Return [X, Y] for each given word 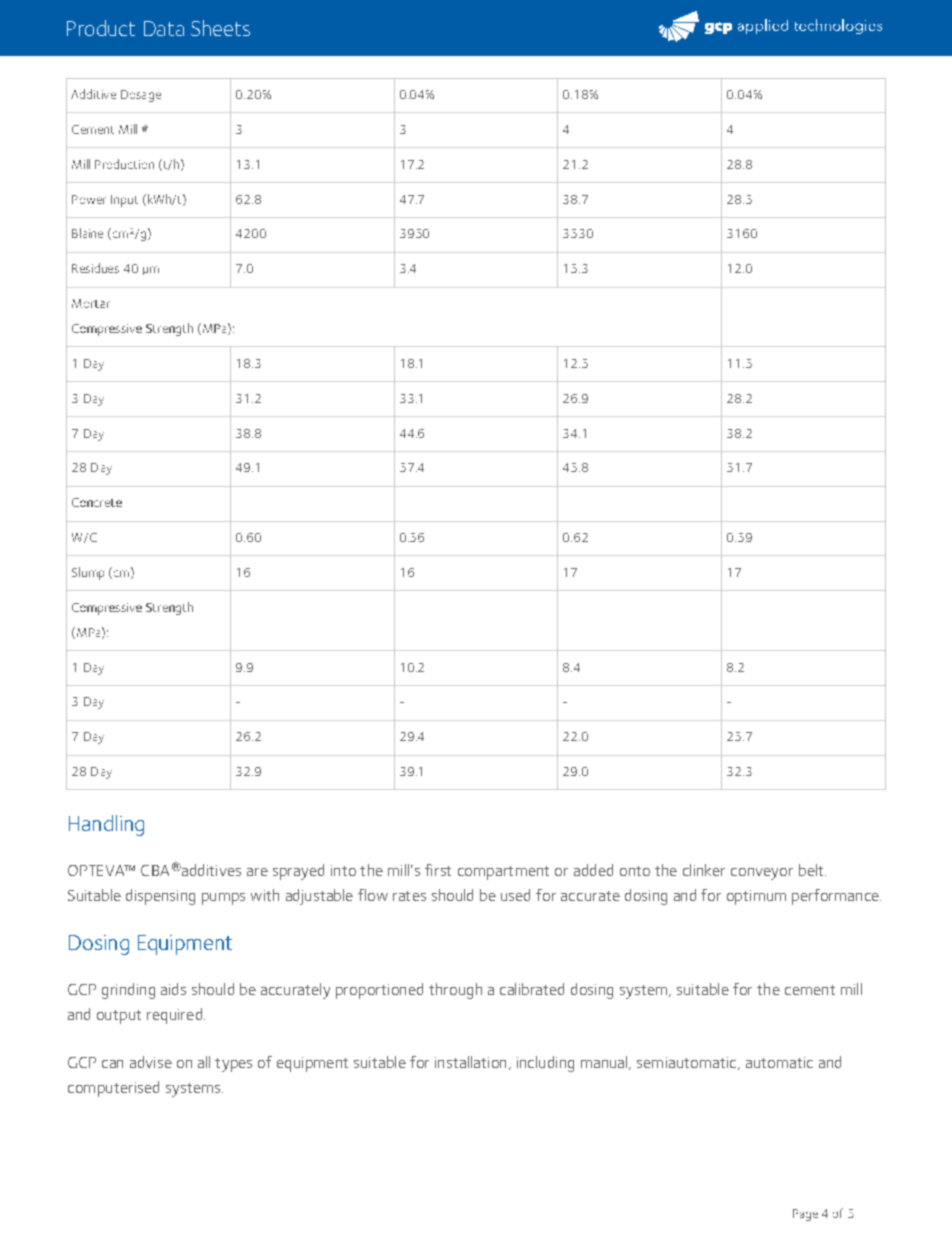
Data [164, 28]
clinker [704, 870]
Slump [88, 573]
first [438, 870]
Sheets [220, 28]
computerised [113, 1089]
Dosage [141, 96]
